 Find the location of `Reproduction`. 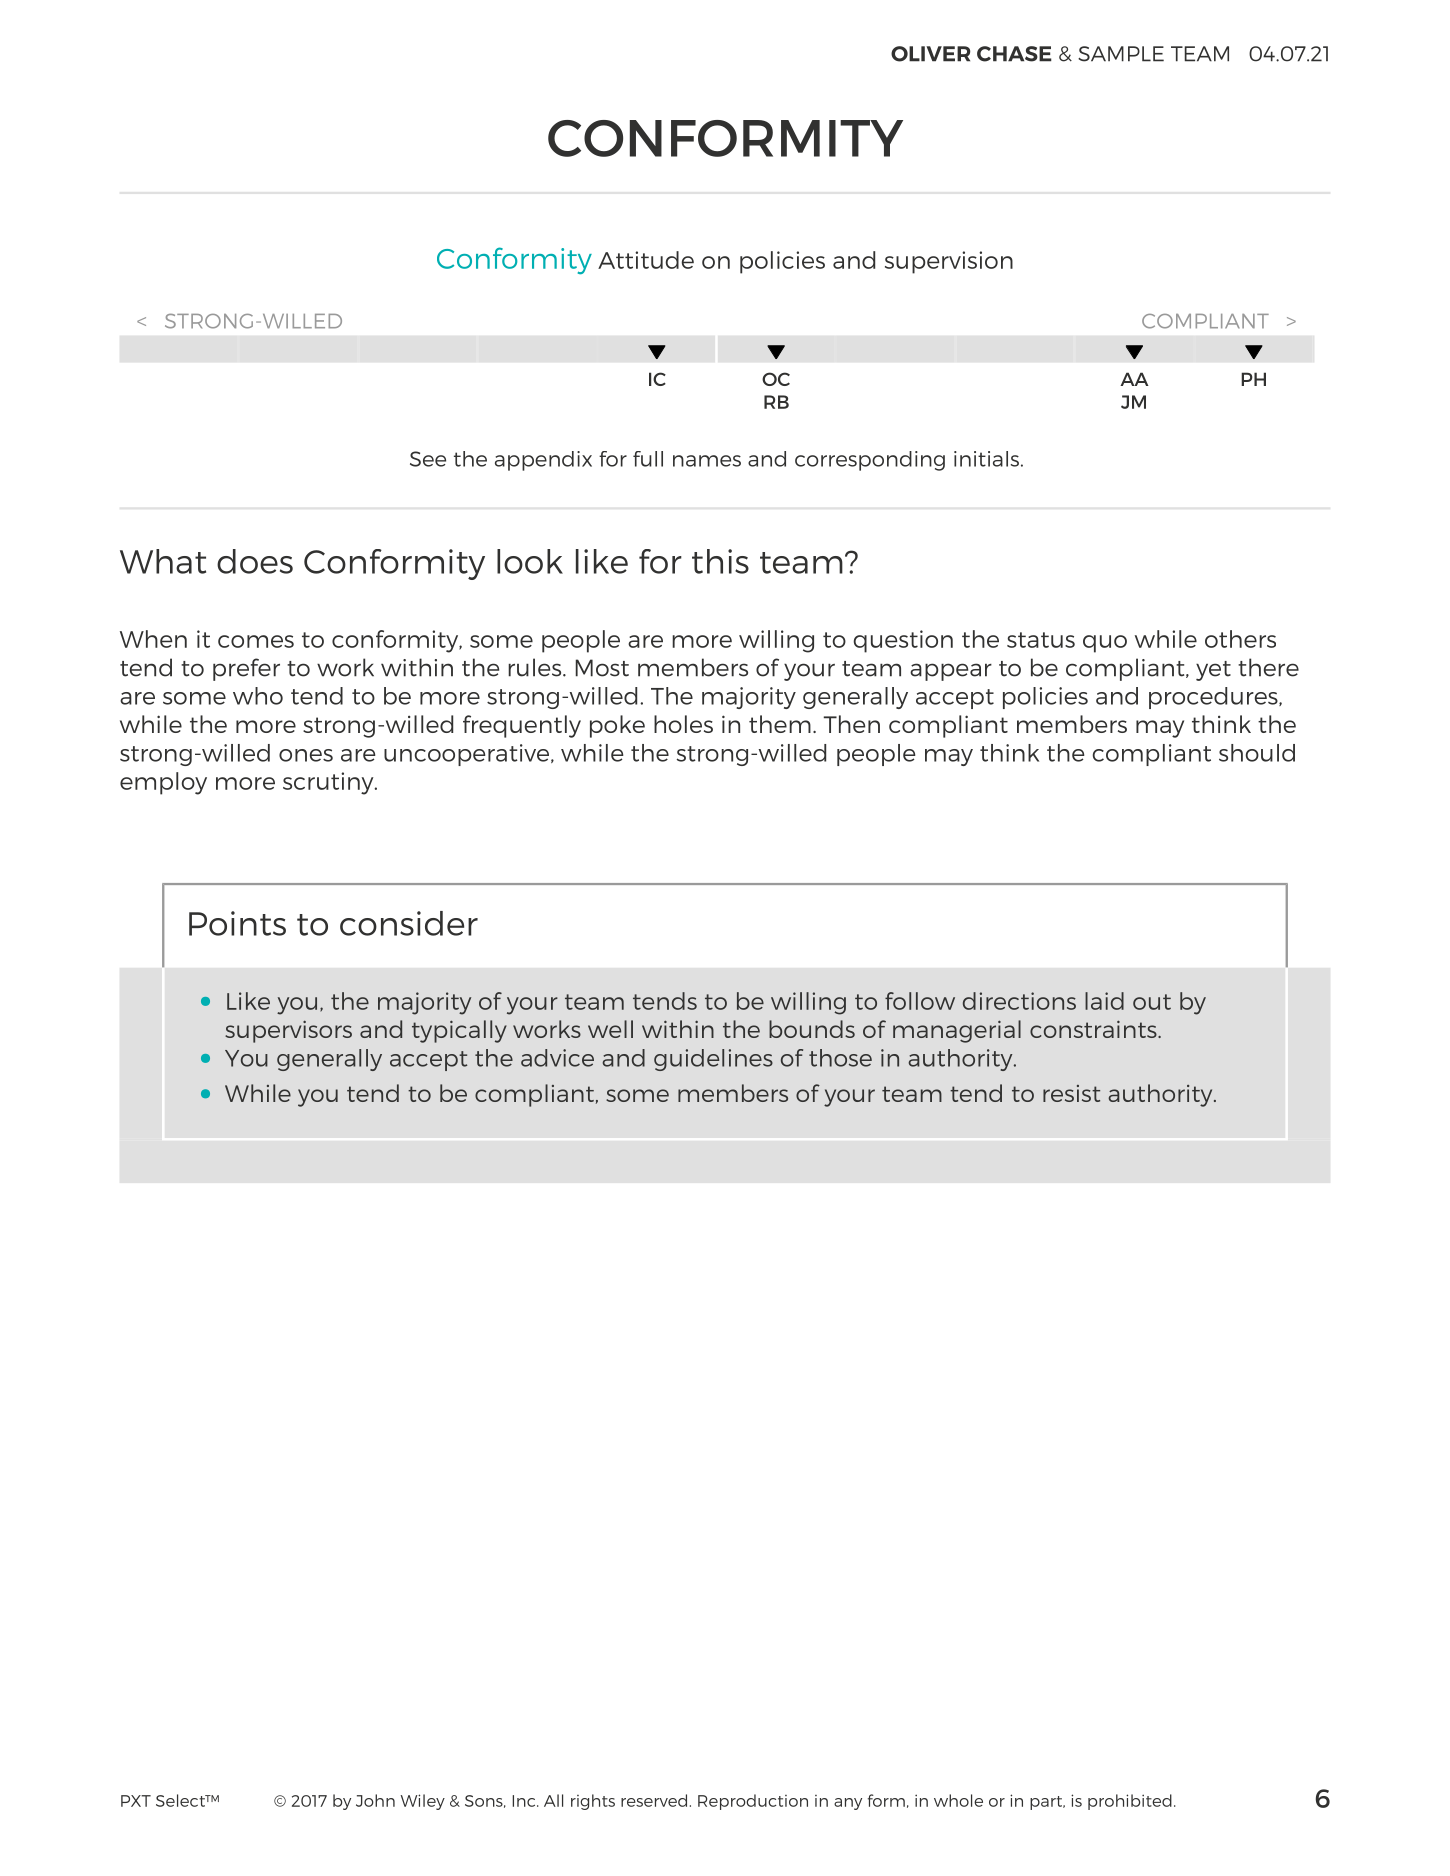

Reproduction is located at coordinates (753, 1802).
